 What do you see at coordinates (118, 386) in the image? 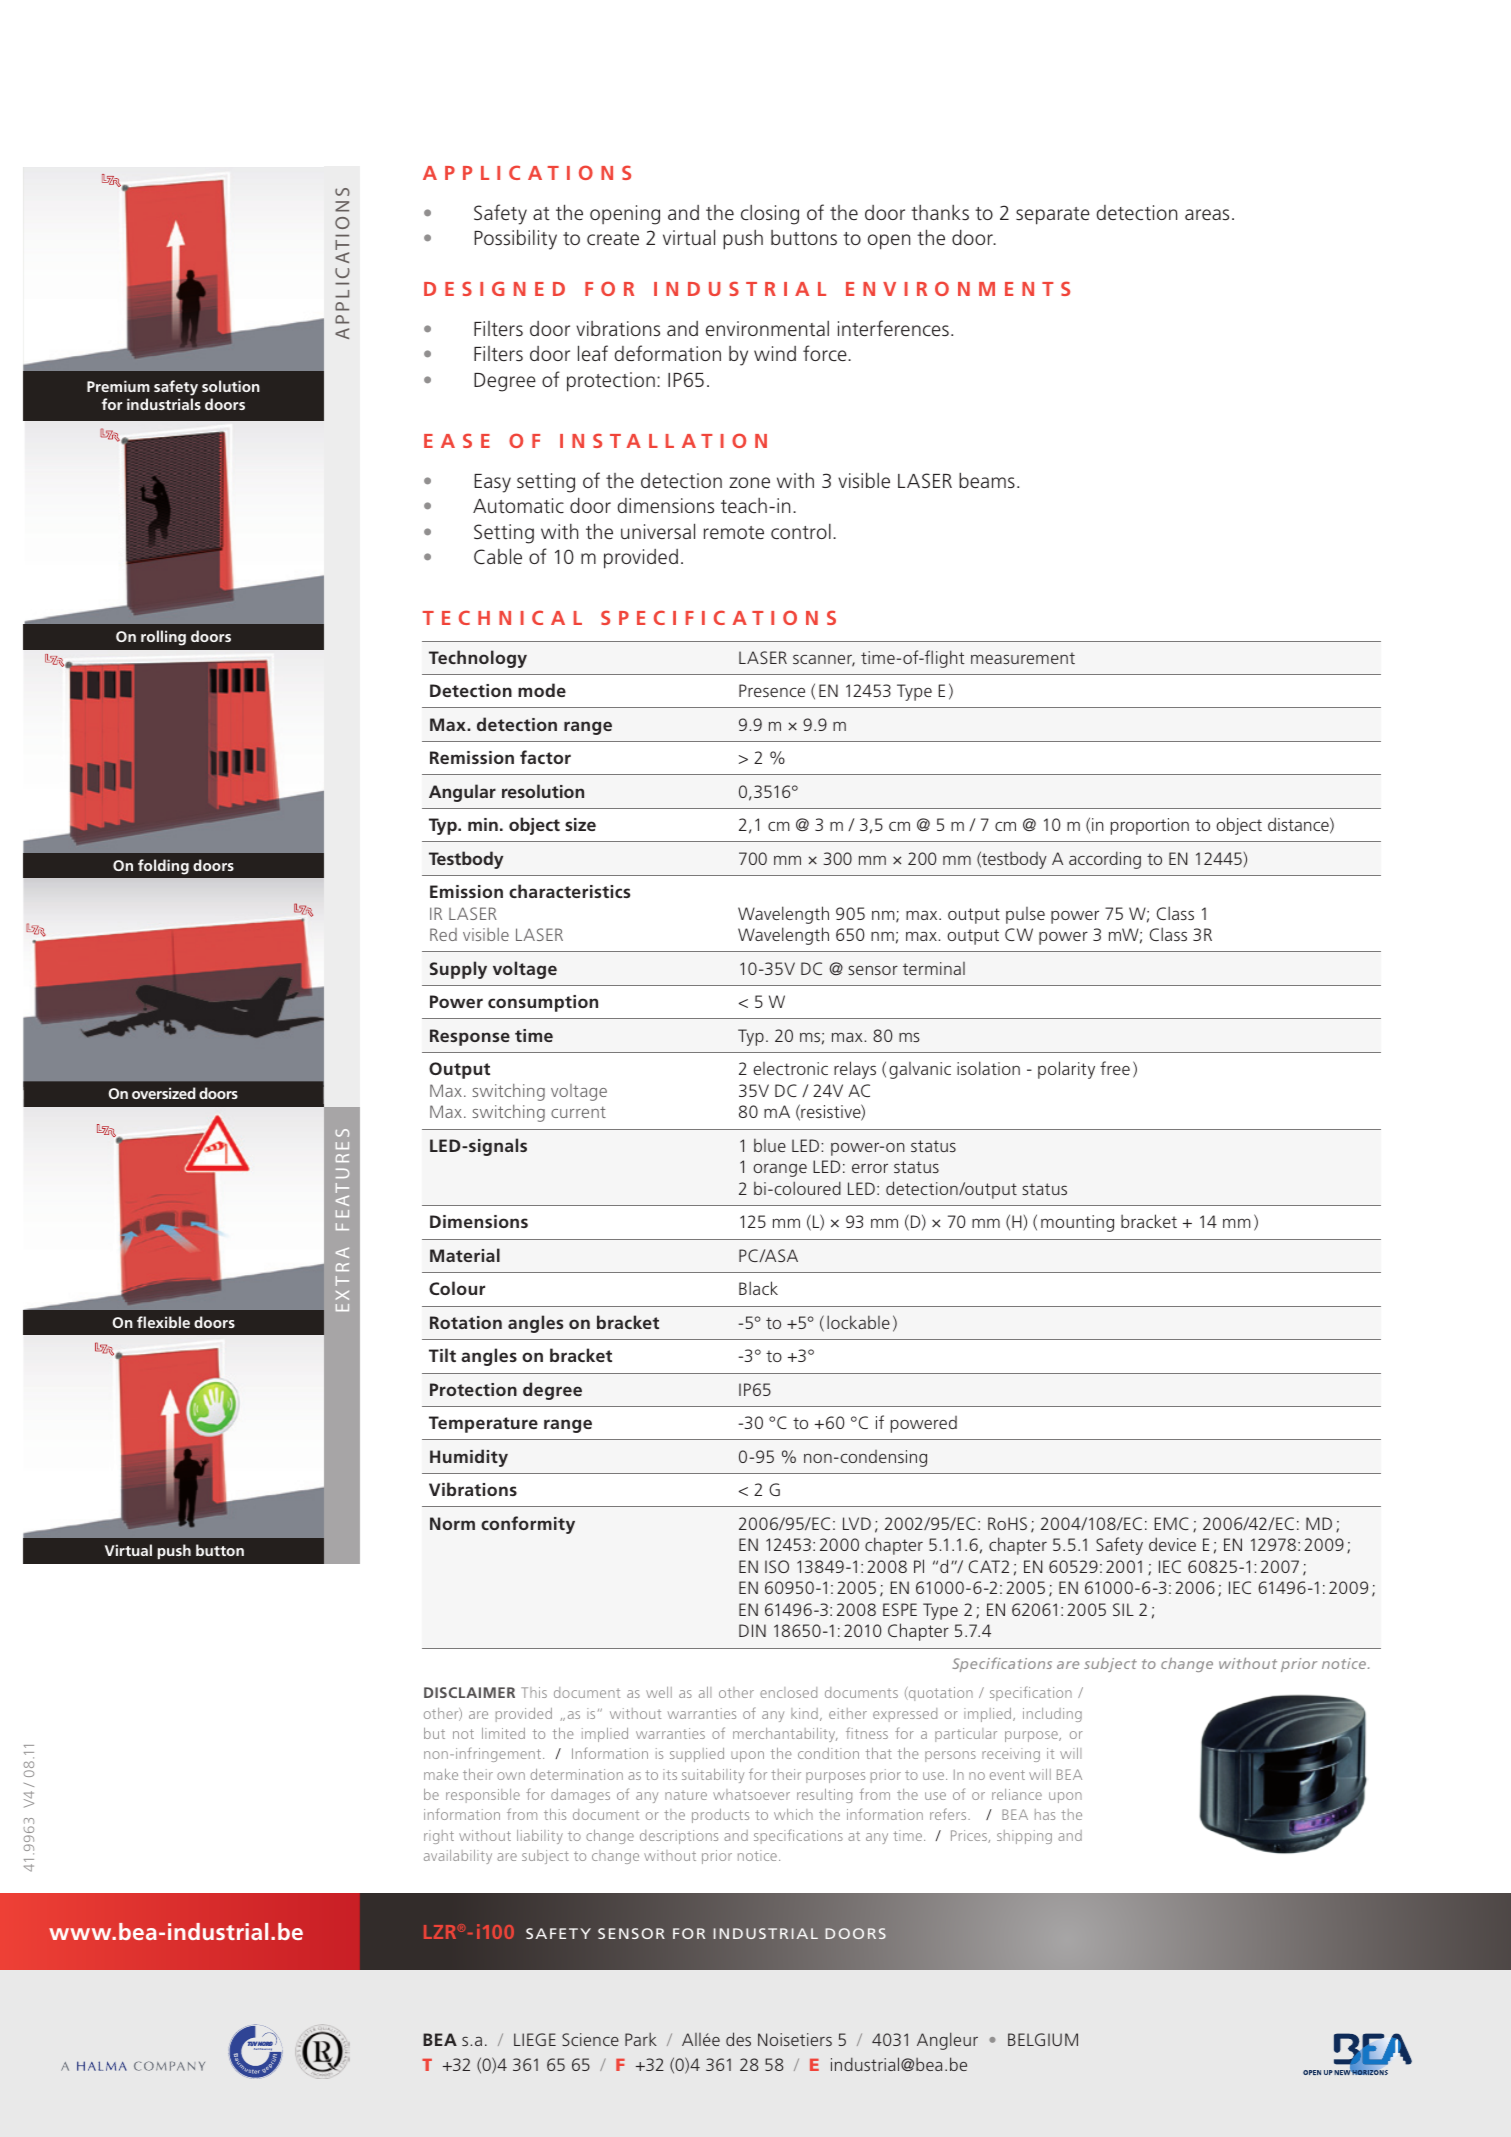
I see `Premium` at bounding box center [118, 386].
